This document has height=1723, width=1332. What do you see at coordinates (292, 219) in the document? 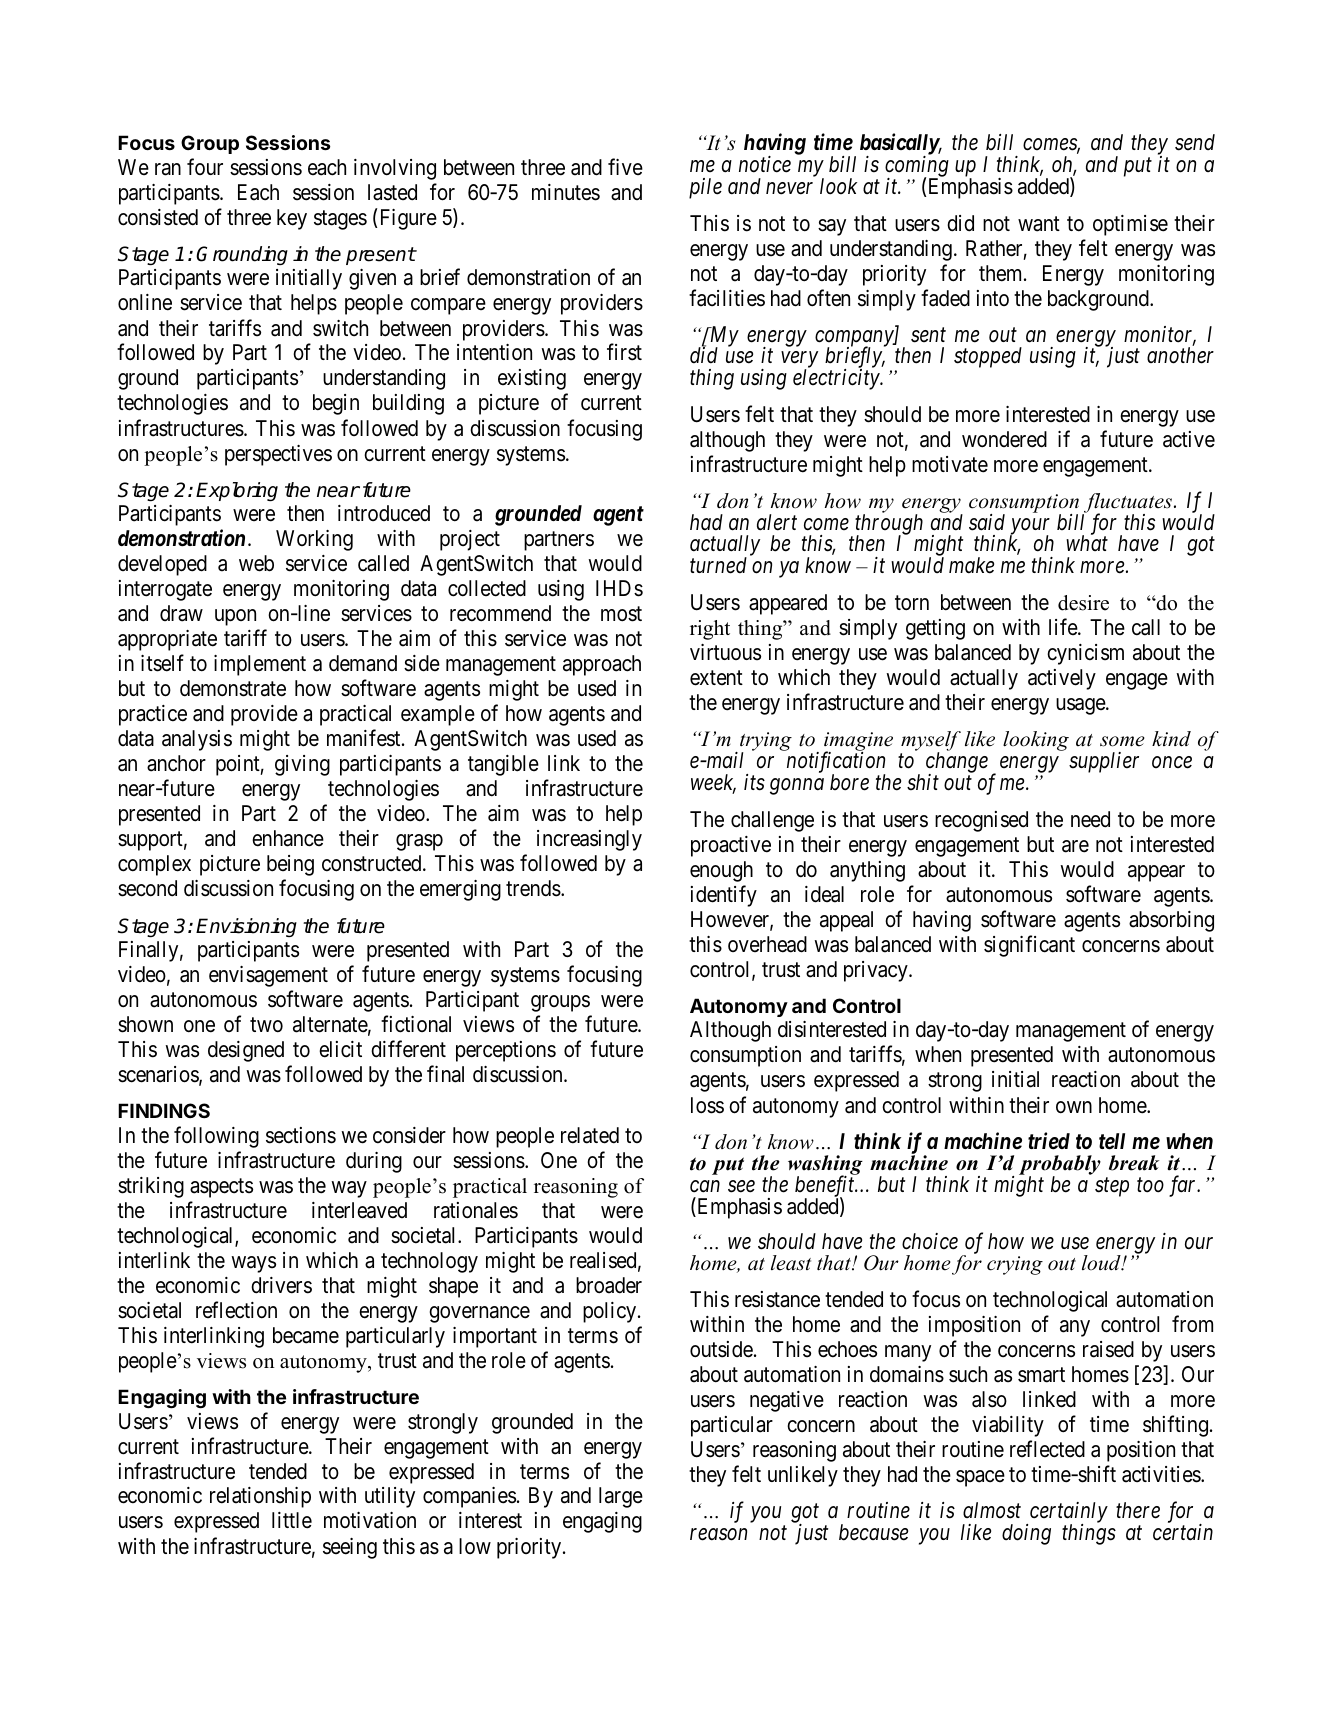
I see `key` at bounding box center [292, 219].
